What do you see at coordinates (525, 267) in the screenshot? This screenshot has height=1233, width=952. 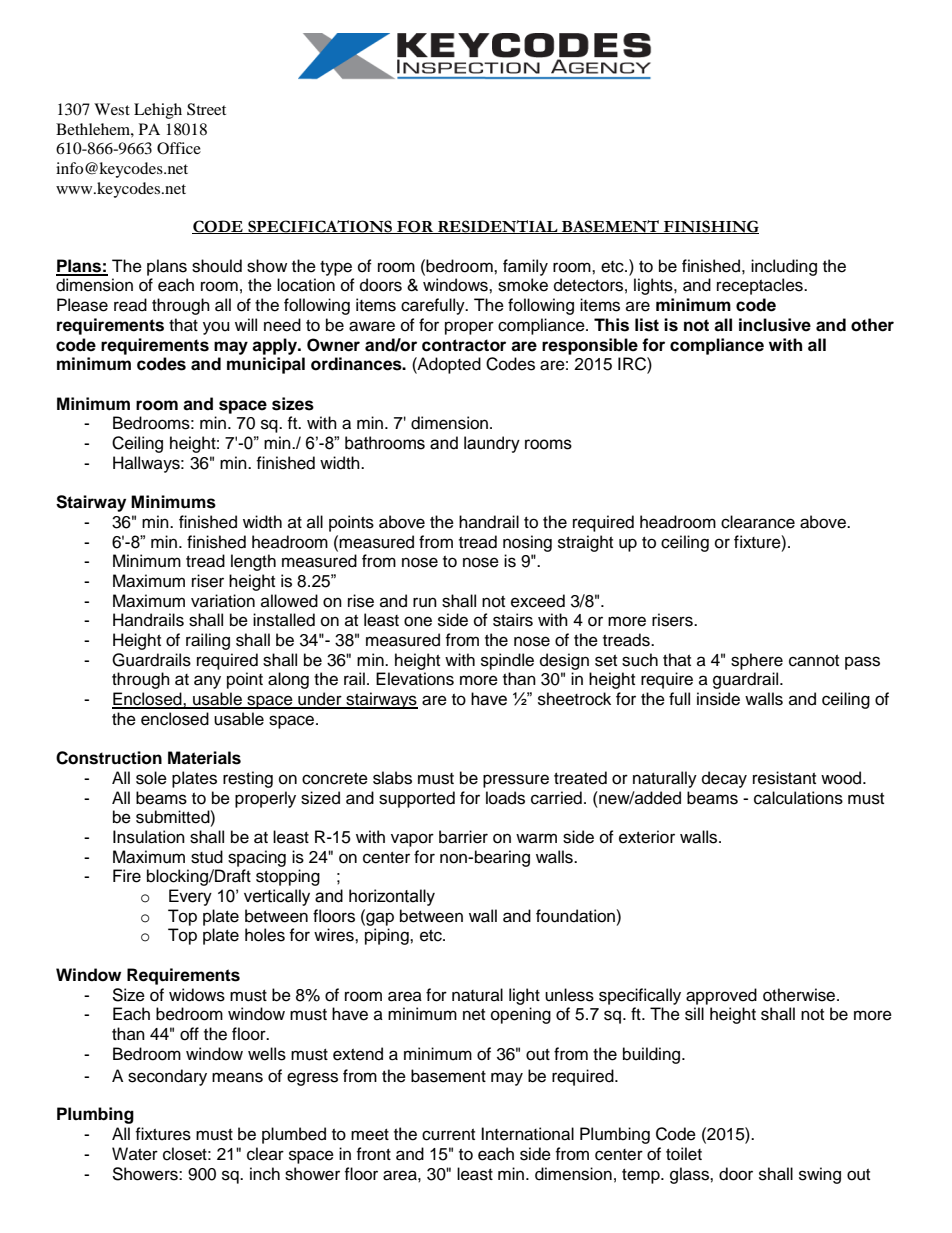 I see `family` at bounding box center [525, 267].
